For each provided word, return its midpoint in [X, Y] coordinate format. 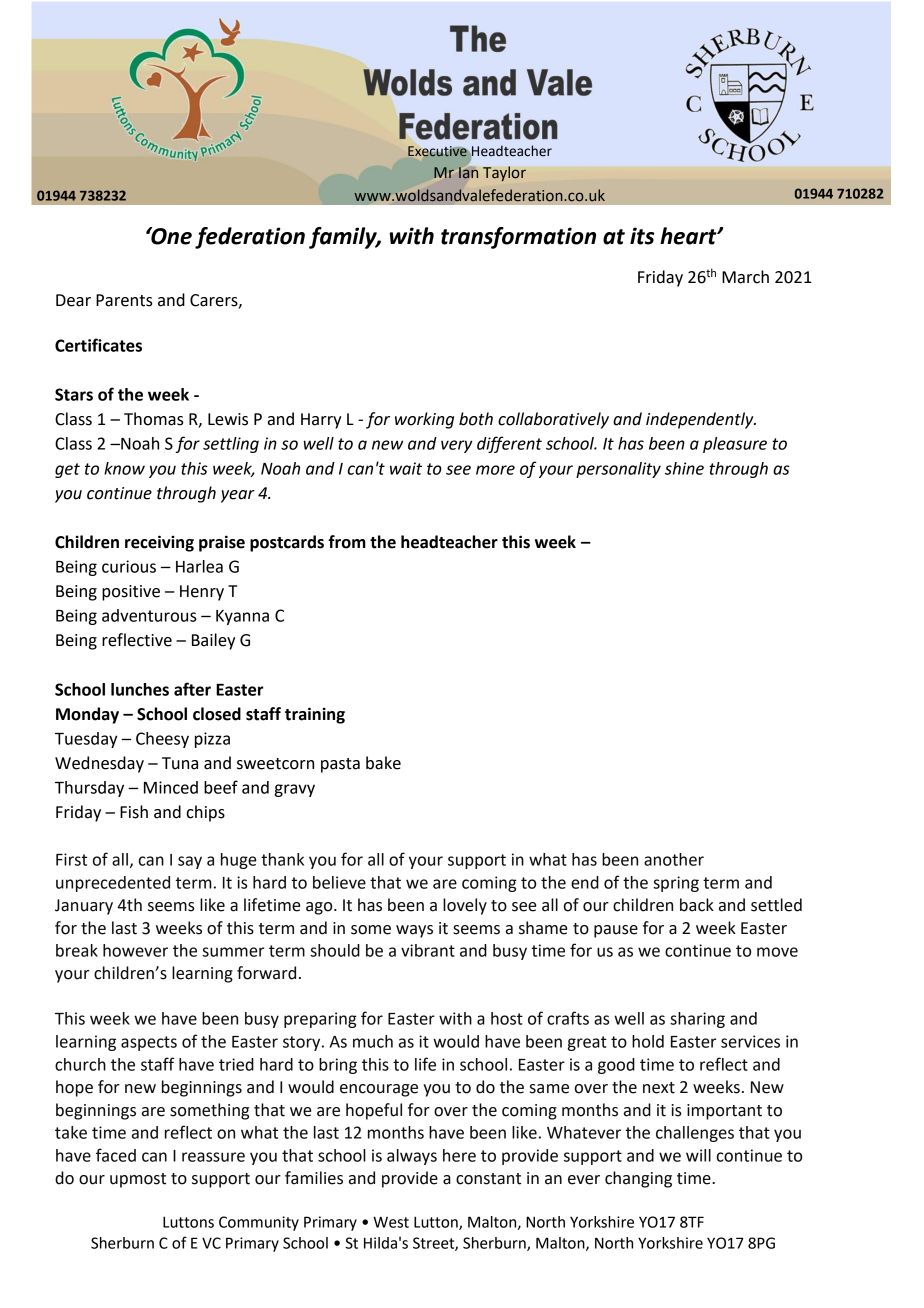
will [698, 1155]
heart [689, 236]
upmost [138, 1180]
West [391, 1222]
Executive [437, 151]
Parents [124, 300]
